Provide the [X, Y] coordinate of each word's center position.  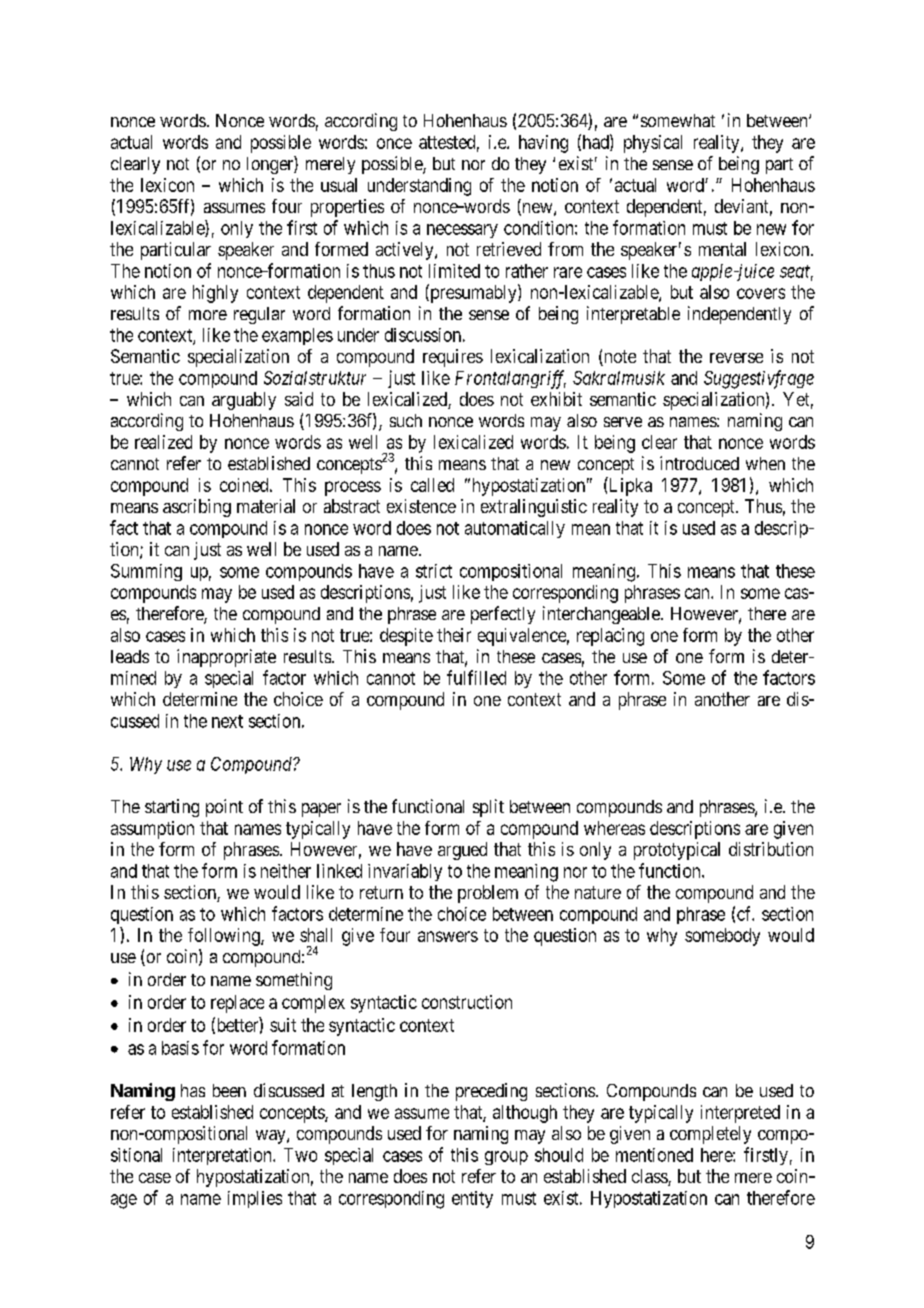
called [432, 485]
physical [653, 144]
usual [339, 185]
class [650, 1177]
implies [255, 1199]
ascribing [197, 508]
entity [472, 1199]
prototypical [677, 851]
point [224, 808]
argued [462, 851]
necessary [462, 231]
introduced [699, 463]
